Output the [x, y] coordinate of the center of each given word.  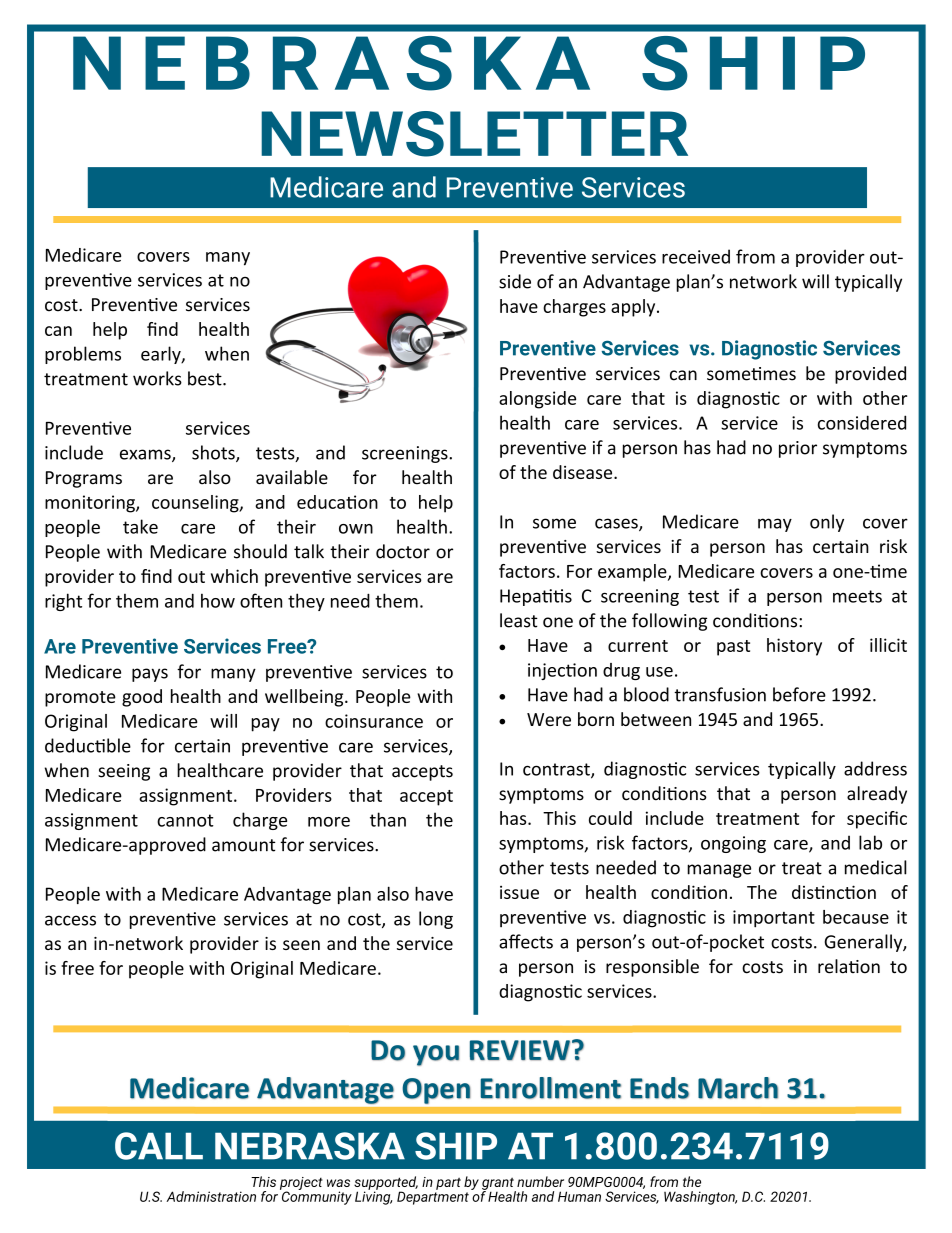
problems [83, 355]
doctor [403, 551]
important [774, 919]
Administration [211, 1196]
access [70, 920]
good [142, 698]
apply [634, 308]
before [799, 694]
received [696, 256]
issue [519, 892]
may [775, 525]
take [140, 526]
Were [549, 719]
